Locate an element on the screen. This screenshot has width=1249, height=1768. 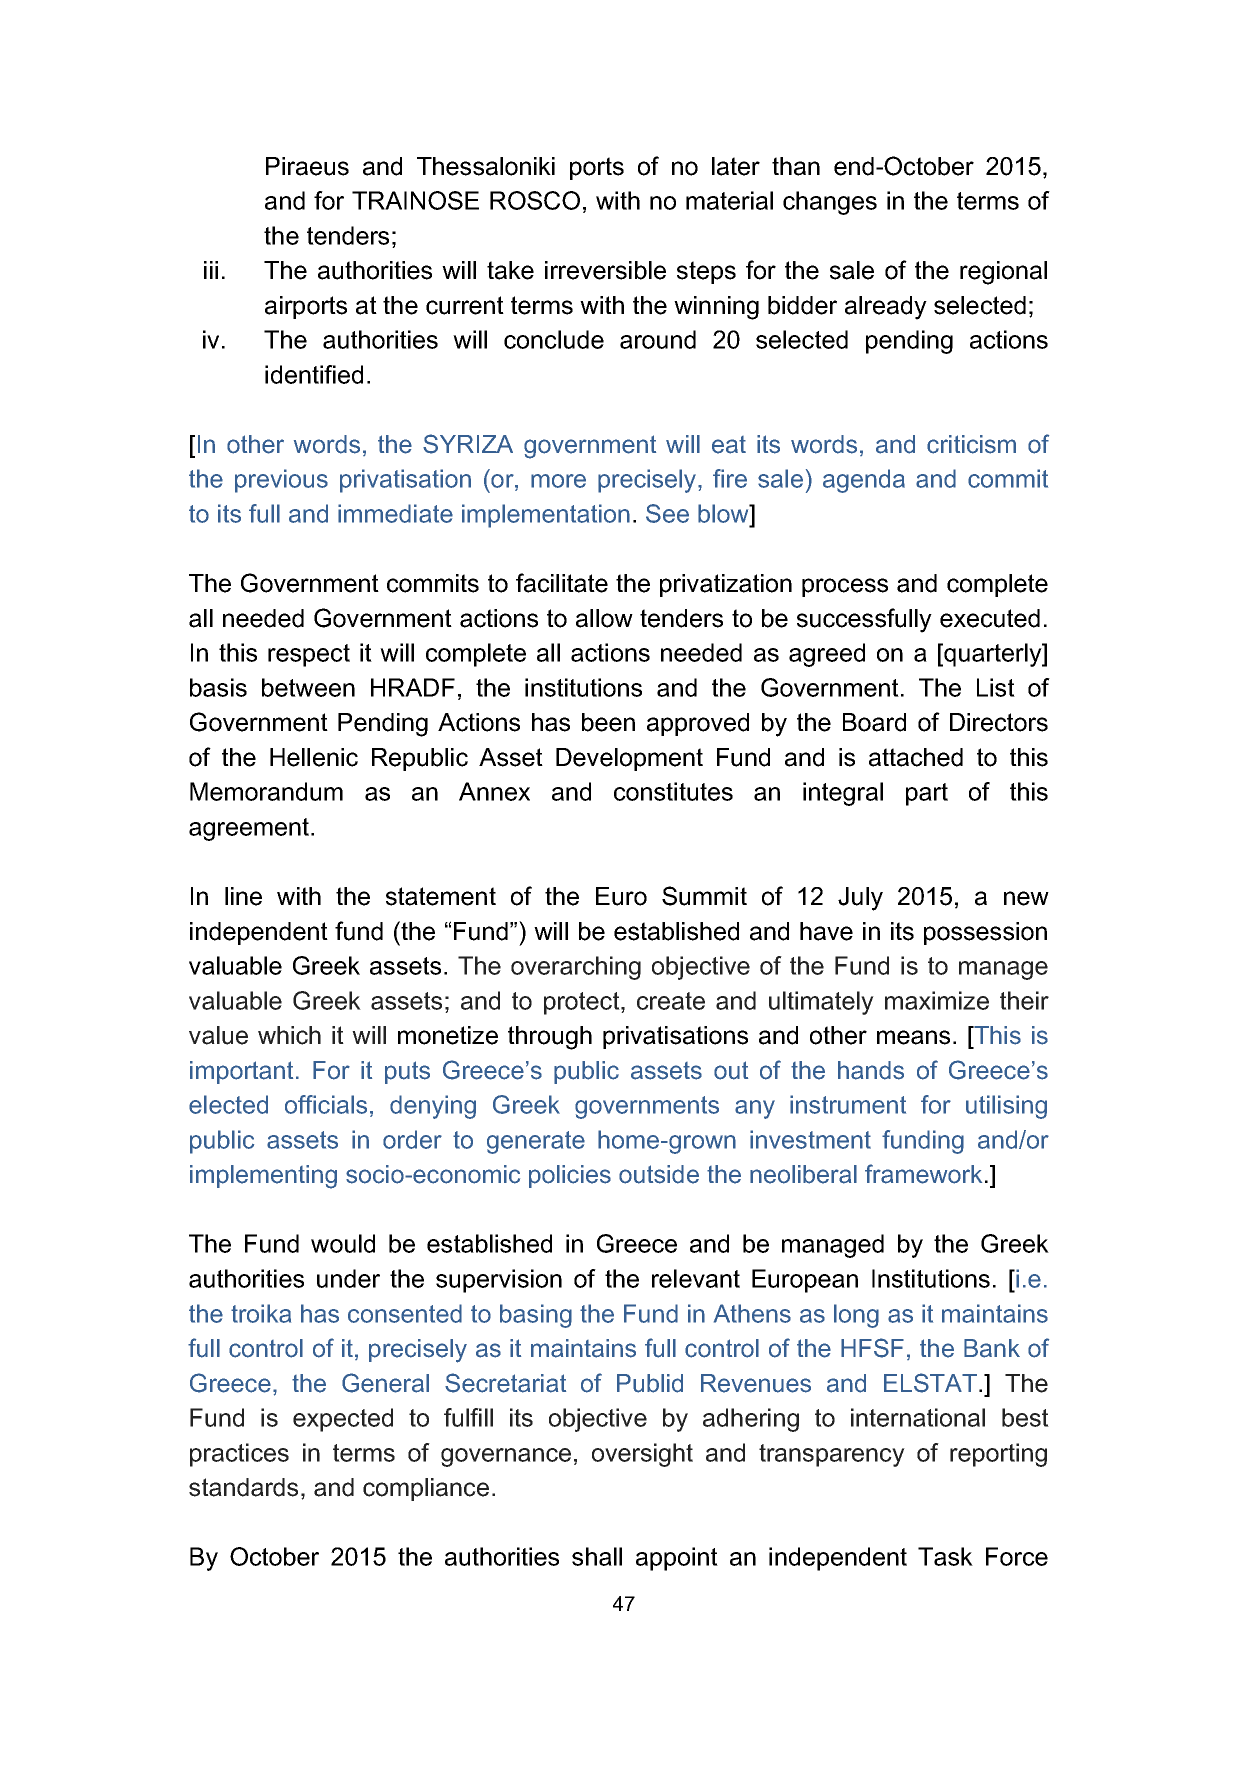
means is located at coordinates (913, 1037).
